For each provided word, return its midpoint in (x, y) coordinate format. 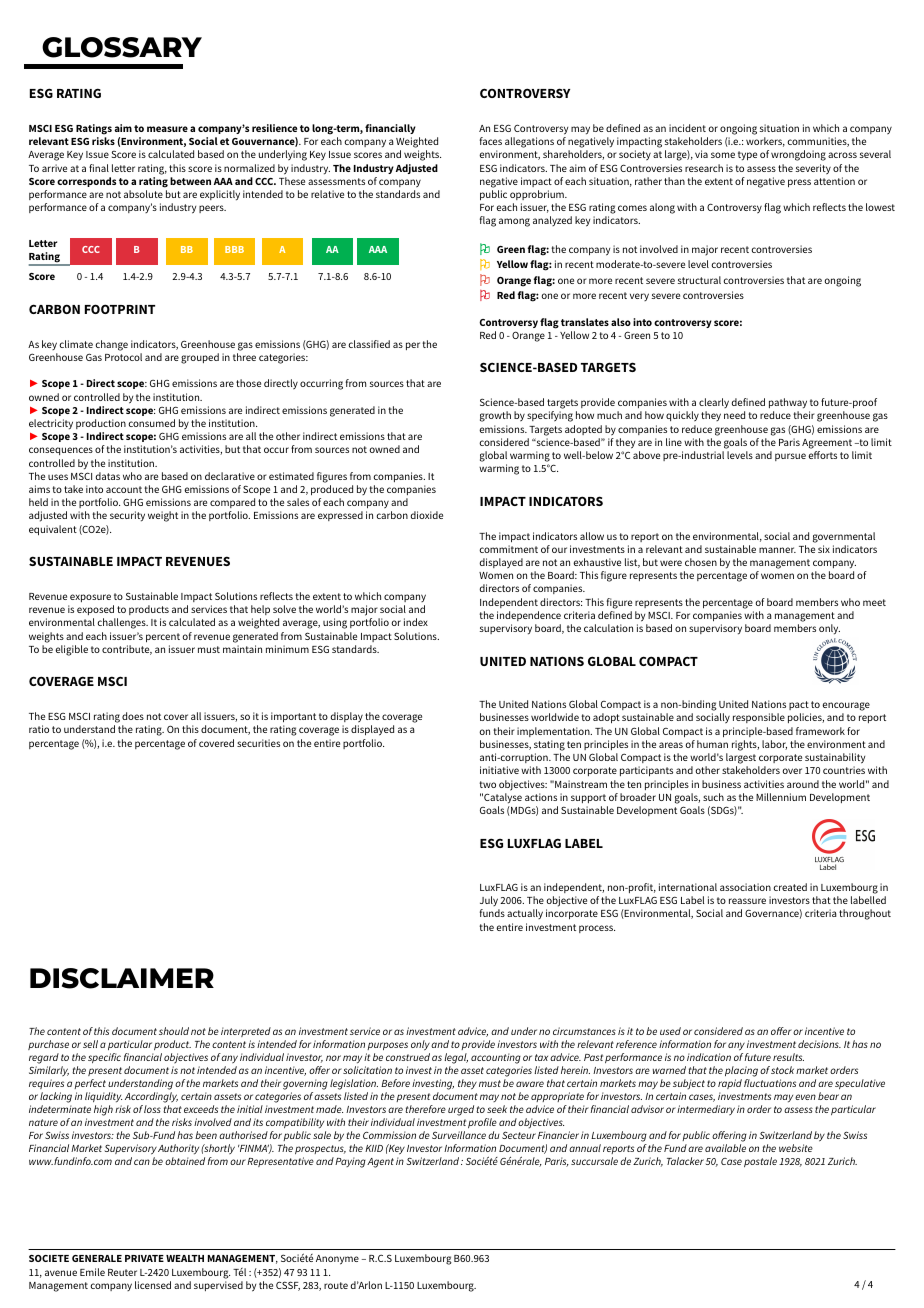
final (99, 168)
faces (491, 141)
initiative (499, 770)
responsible (759, 718)
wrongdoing (798, 155)
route (336, 1285)
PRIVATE (144, 1258)
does (133, 716)
